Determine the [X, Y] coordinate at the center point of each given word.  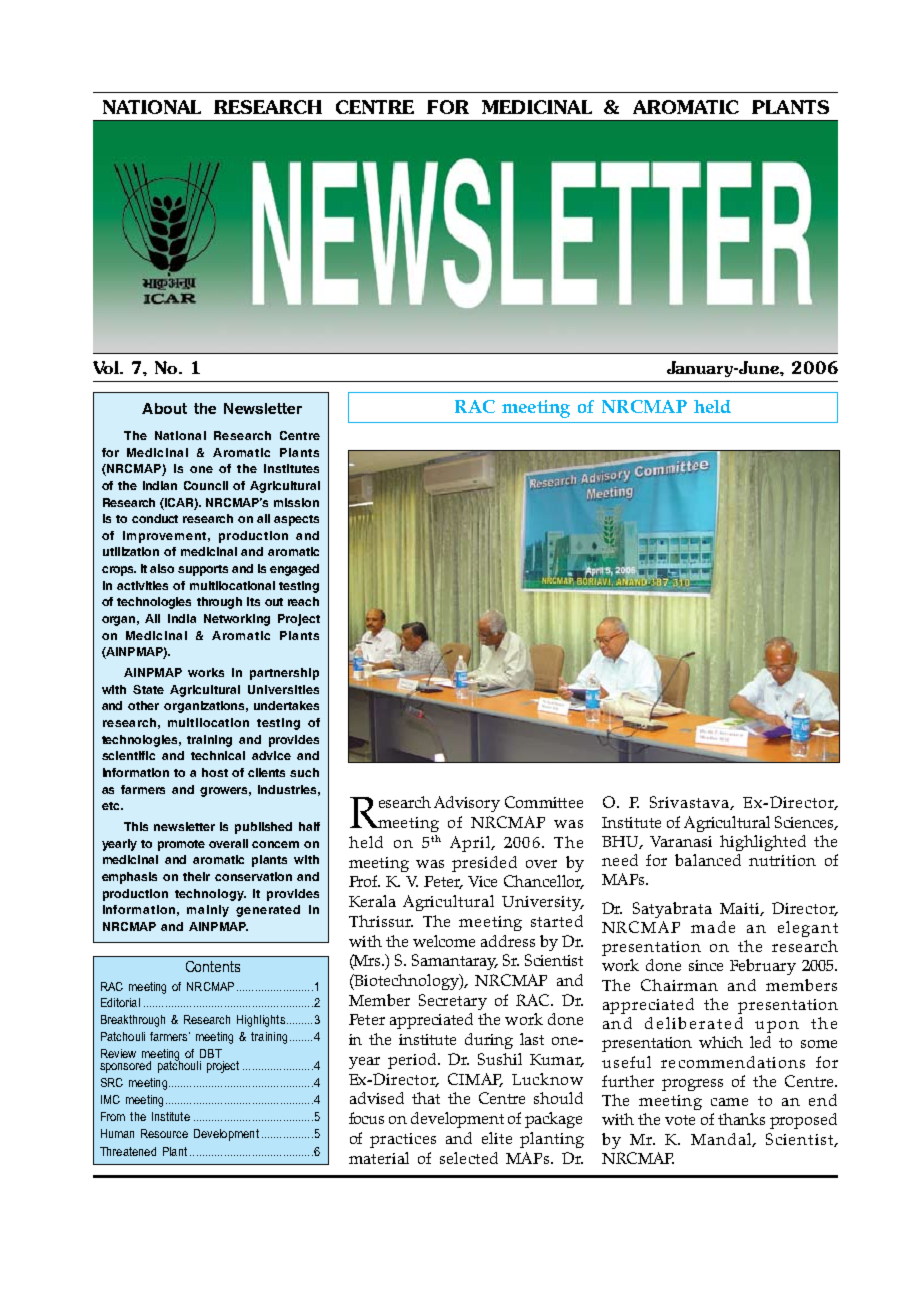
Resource [164, 1133]
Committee [544, 802]
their [196, 876]
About [164, 408]
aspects [296, 520]
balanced [708, 860]
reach [303, 601]
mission [296, 502]
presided [484, 864]
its [253, 601]
